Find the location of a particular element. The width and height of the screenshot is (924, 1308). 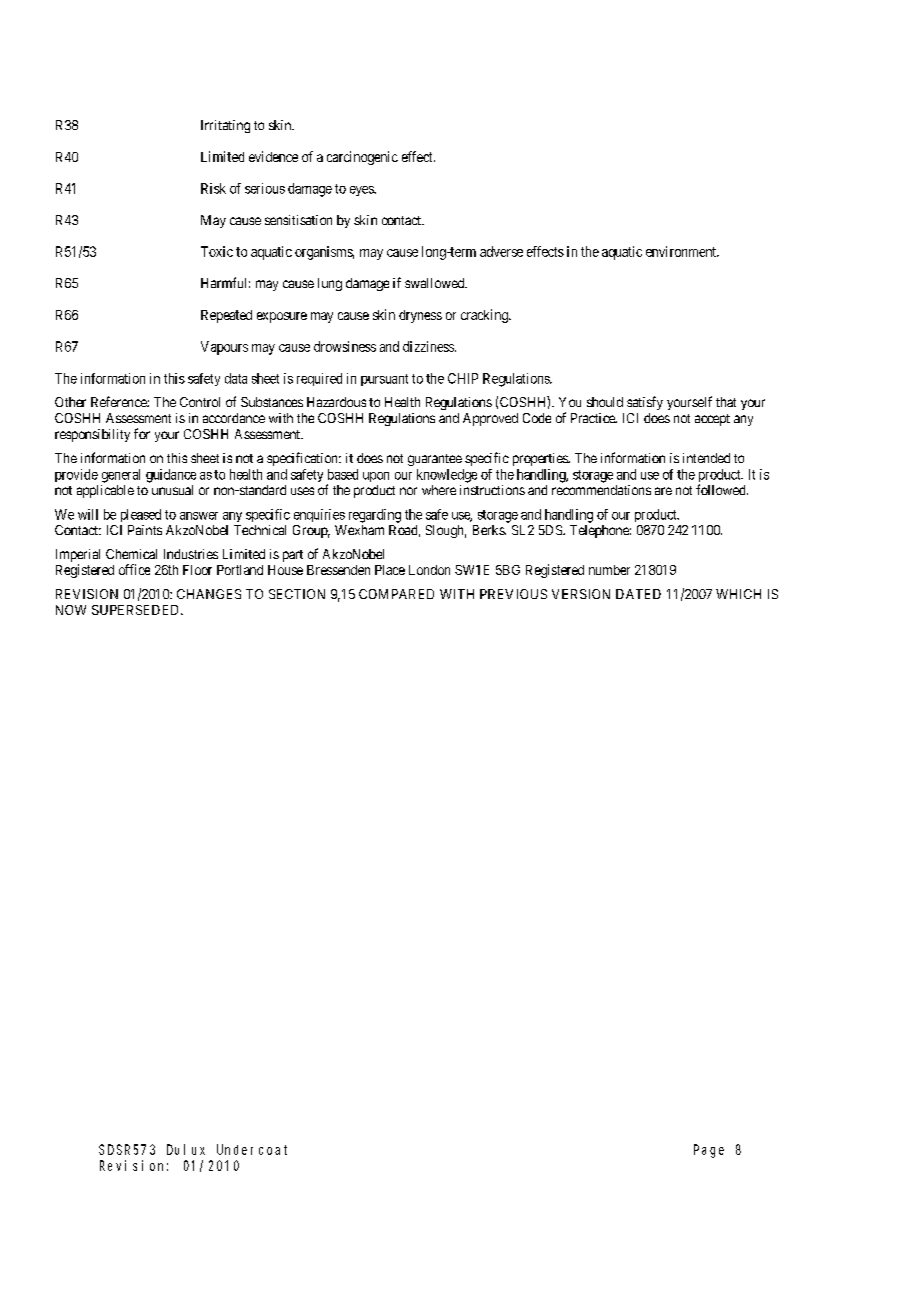

Control is located at coordinates (200, 402).
